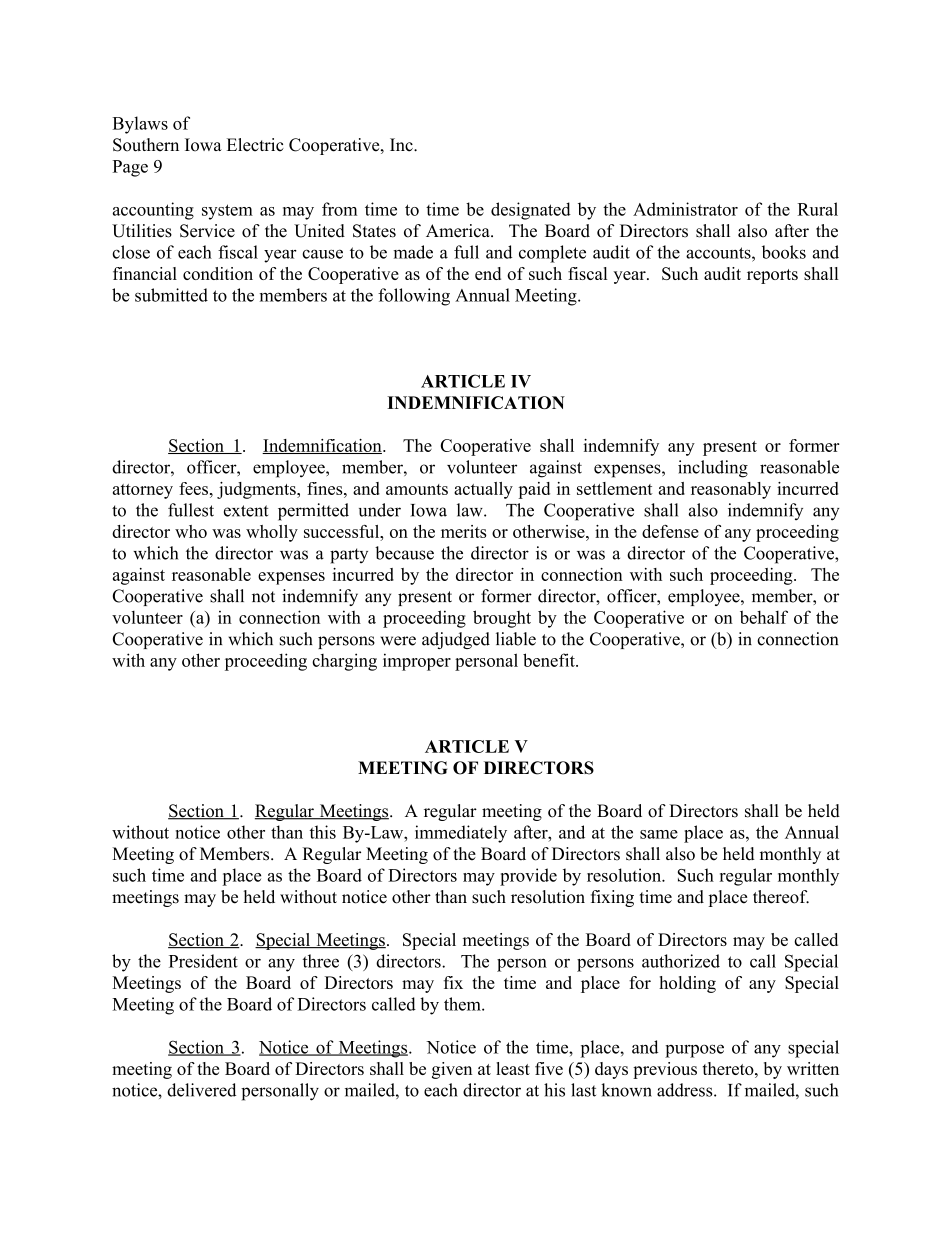  I want to click on Administrator, so click(685, 209).
